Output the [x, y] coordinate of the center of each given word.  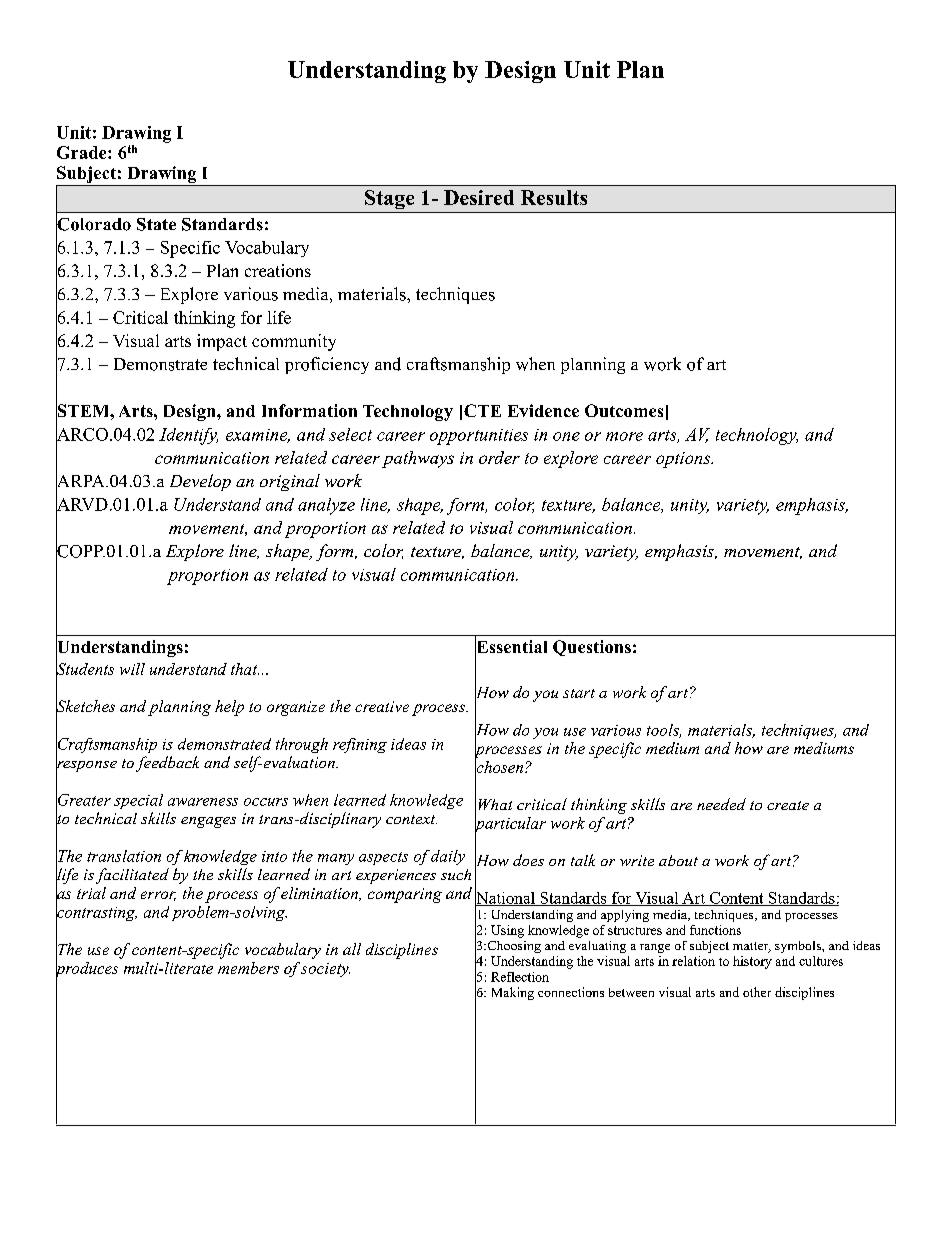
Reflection [520, 977]
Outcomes [624, 410]
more [624, 436]
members [248, 968]
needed [721, 804]
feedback [167, 764]
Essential [511, 647]
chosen [500, 766]
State [156, 224]
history [752, 962]
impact [222, 342]
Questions [592, 648]
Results [554, 197]
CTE [482, 410]
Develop [200, 482]
